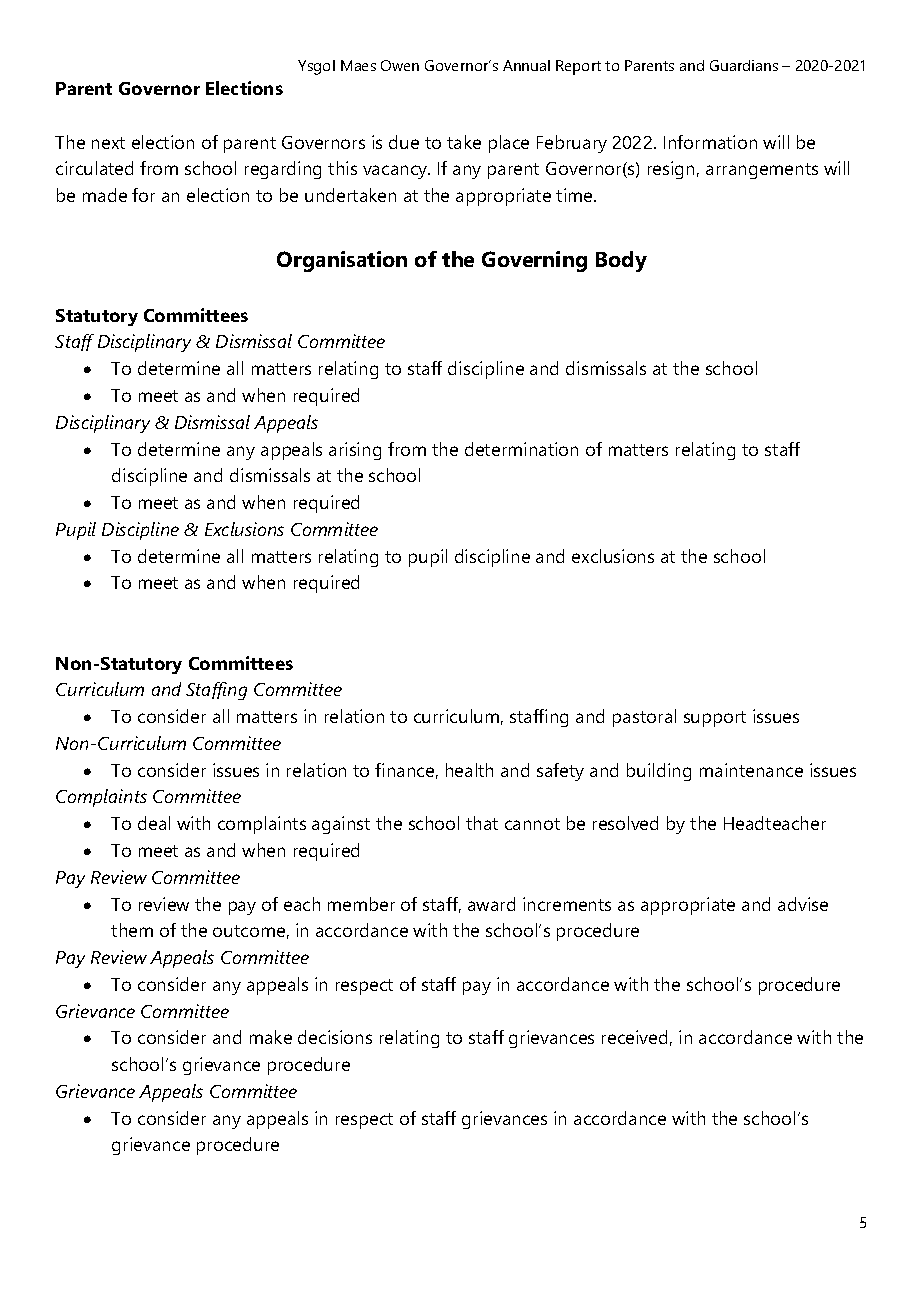  Describe the element at coordinates (154, 823) in the image. I see `deal` at that location.
